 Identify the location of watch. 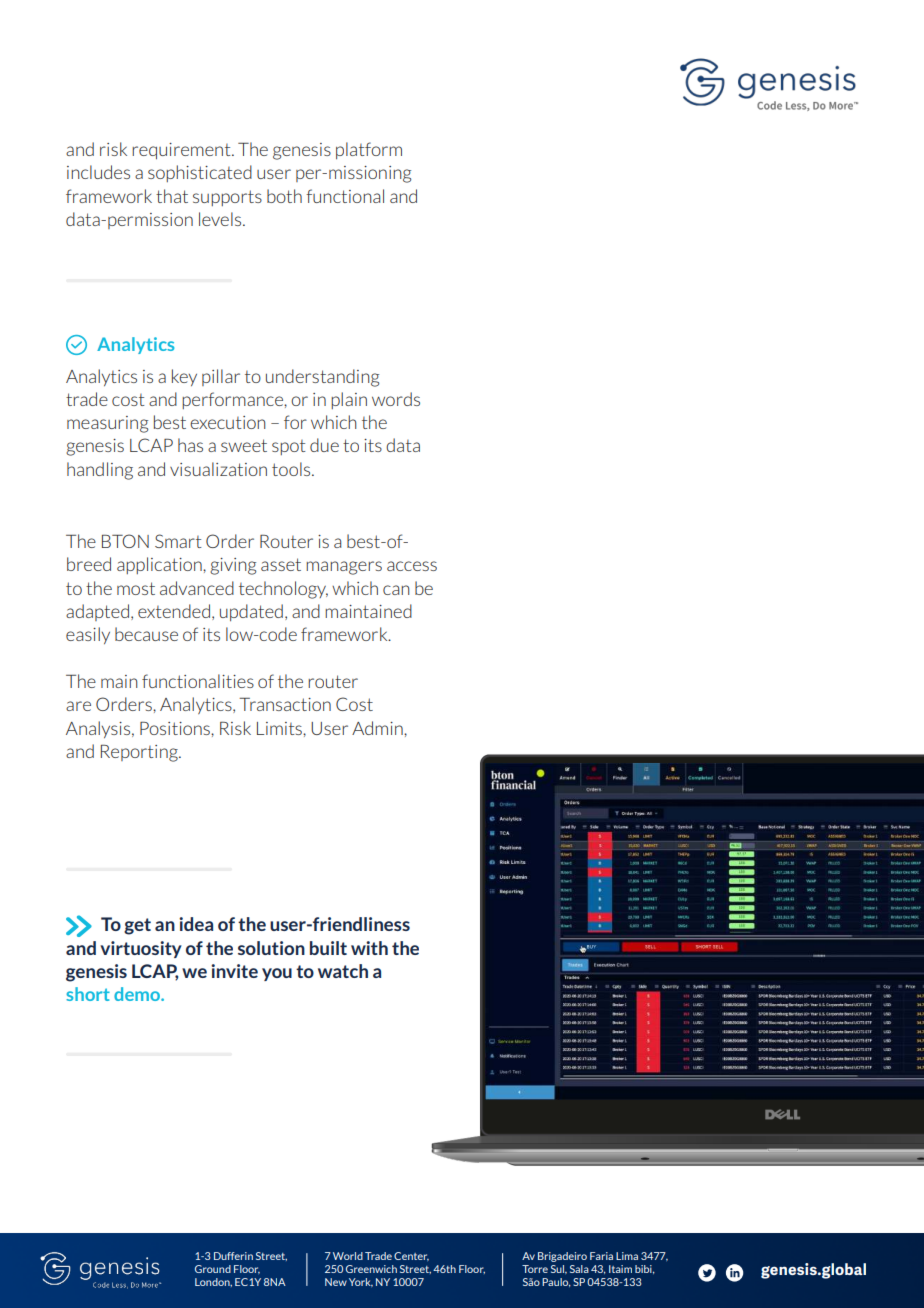
(343, 971).
